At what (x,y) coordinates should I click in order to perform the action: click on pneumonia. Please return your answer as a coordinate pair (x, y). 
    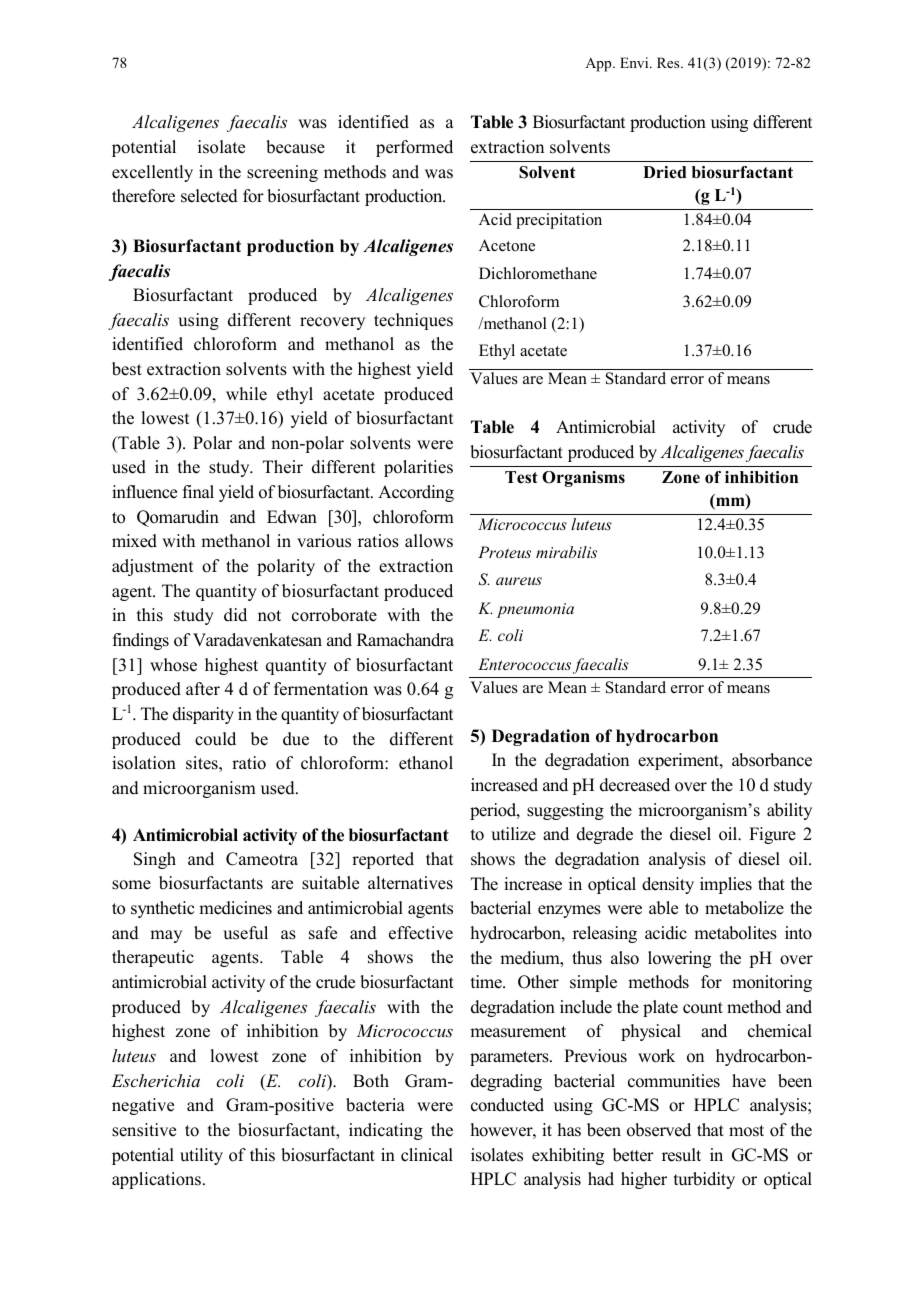
    Looking at the image, I should click on (535, 610).
